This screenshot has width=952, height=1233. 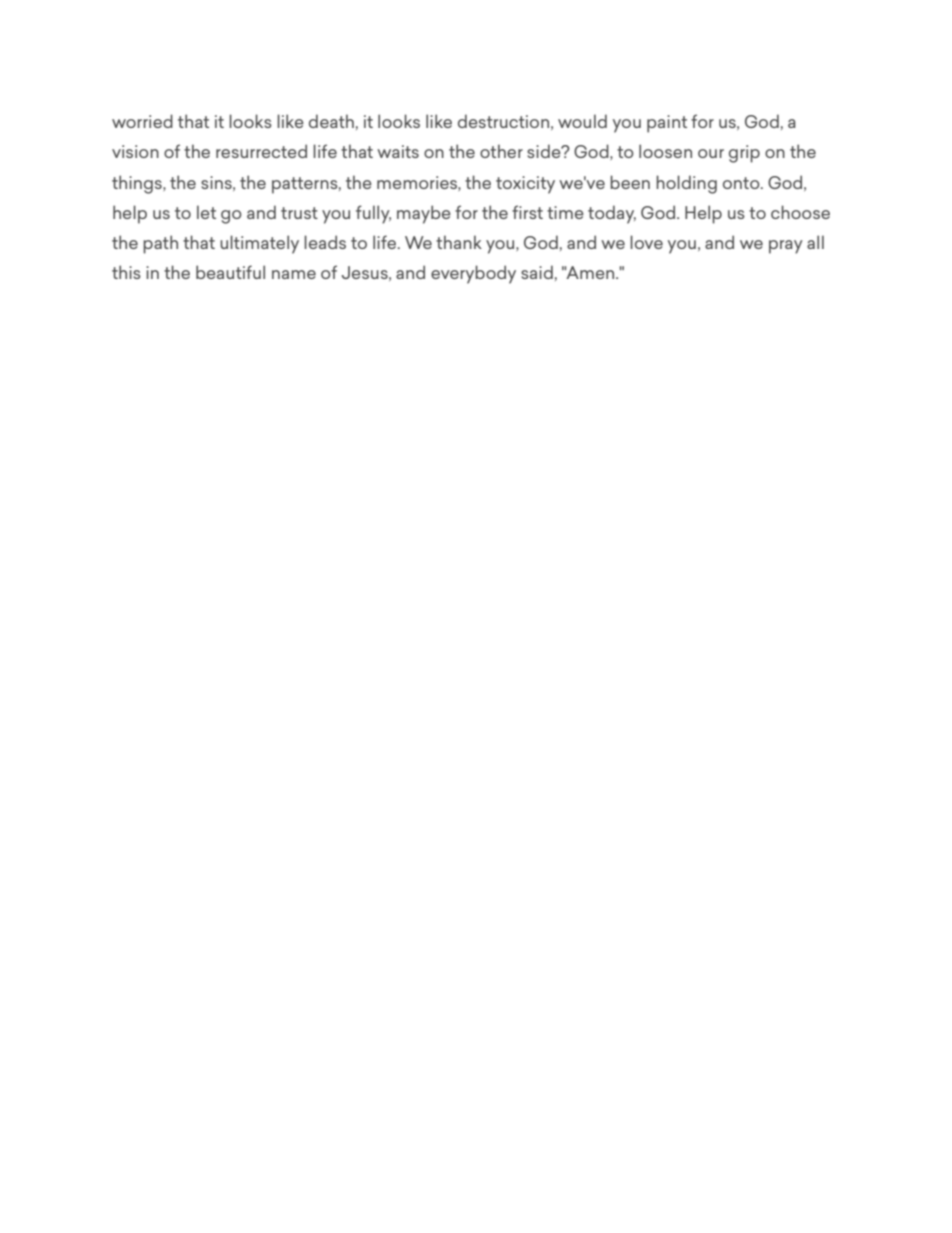 What do you see at coordinates (525, 185) in the screenshot?
I see `toxicity` at bounding box center [525, 185].
